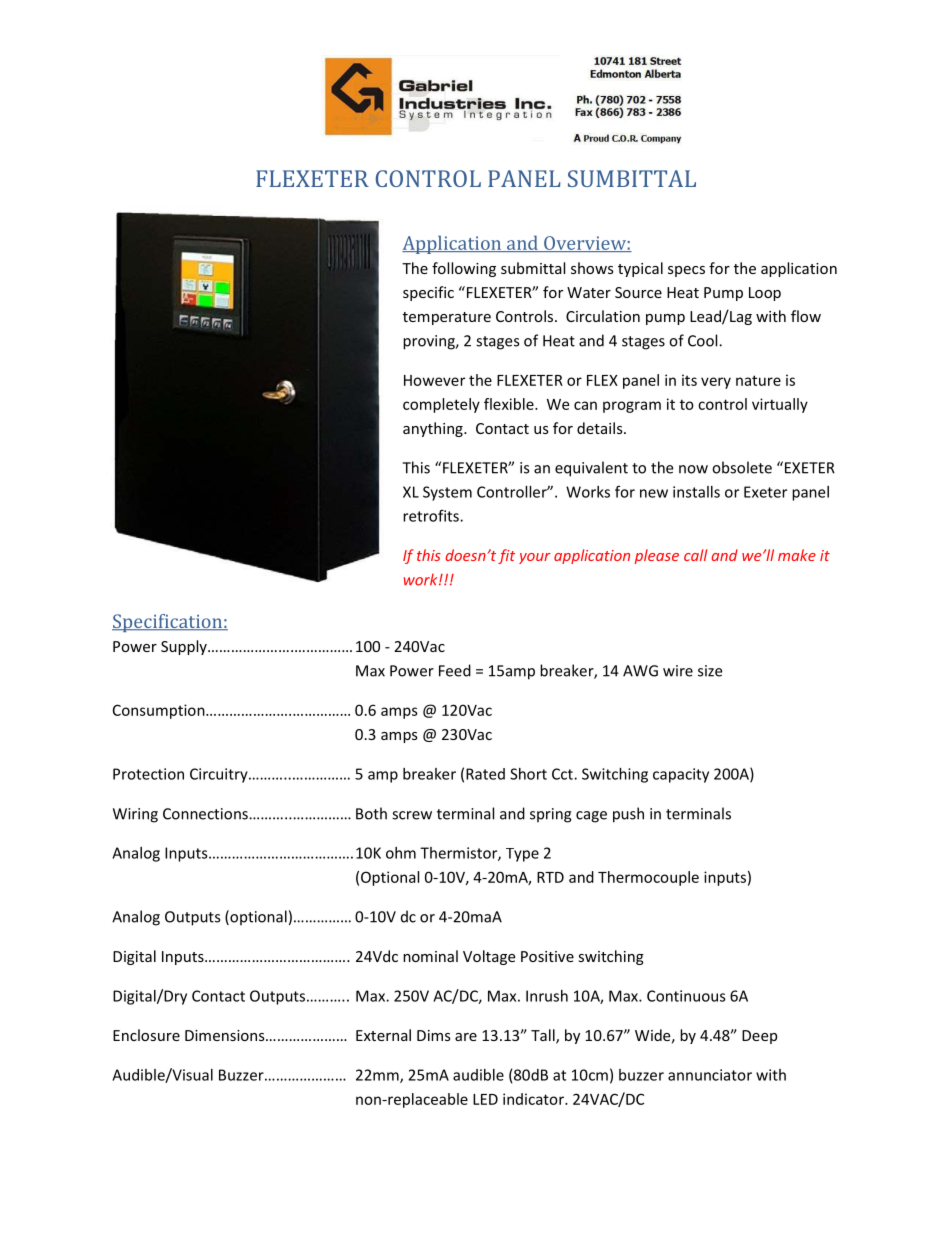  What do you see at coordinates (447, 318) in the page?
I see `temperature` at bounding box center [447, 318].
